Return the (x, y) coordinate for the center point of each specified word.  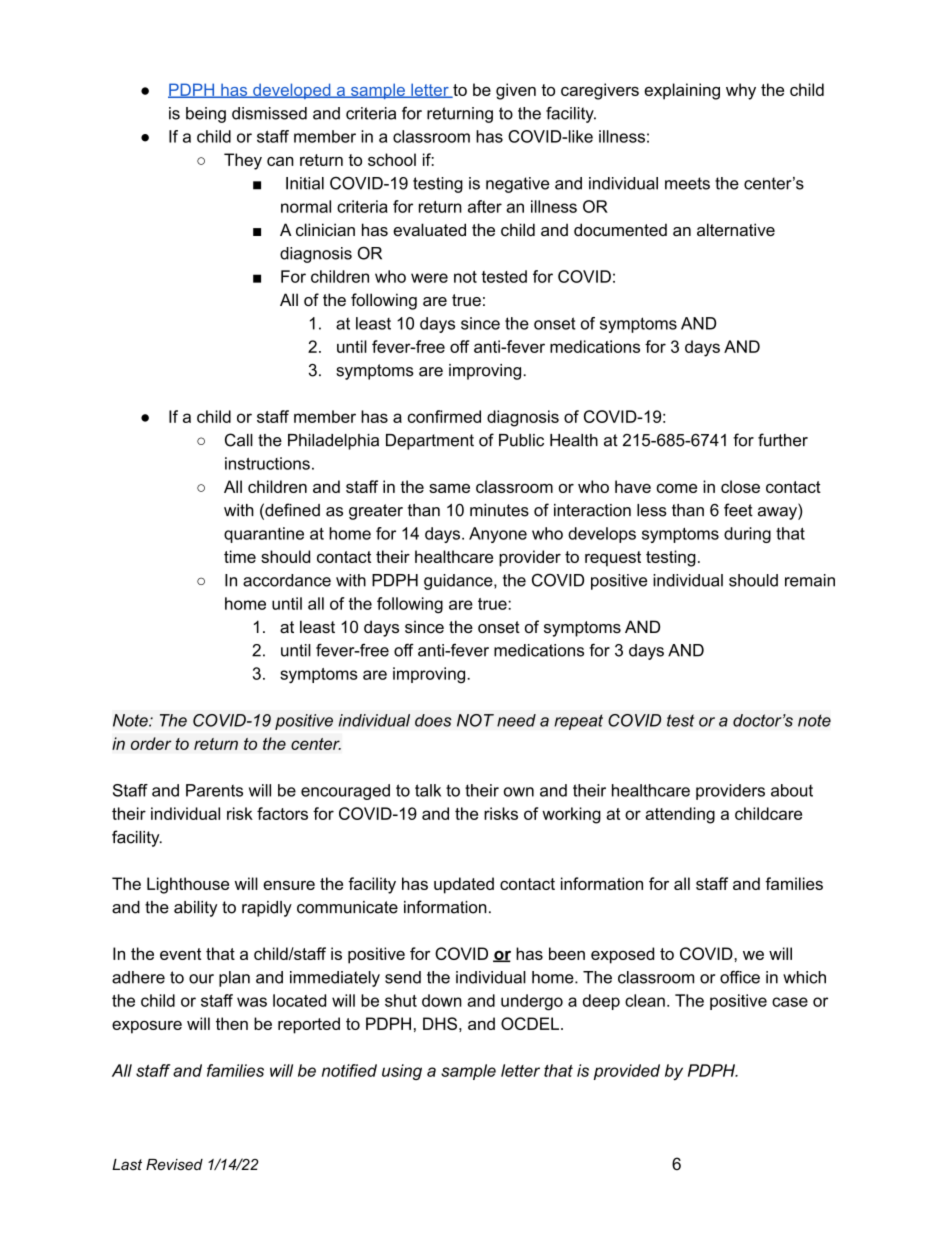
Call (239, 440)
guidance (459, 582)
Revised (174, 1164)
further (783, 440)
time (240, 556)
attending (680, 815)
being (206, 115)
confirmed (444, 416)
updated (464, 885)
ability (196, 909)
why (741, 91)
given (516, 91)
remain (810, 580)
